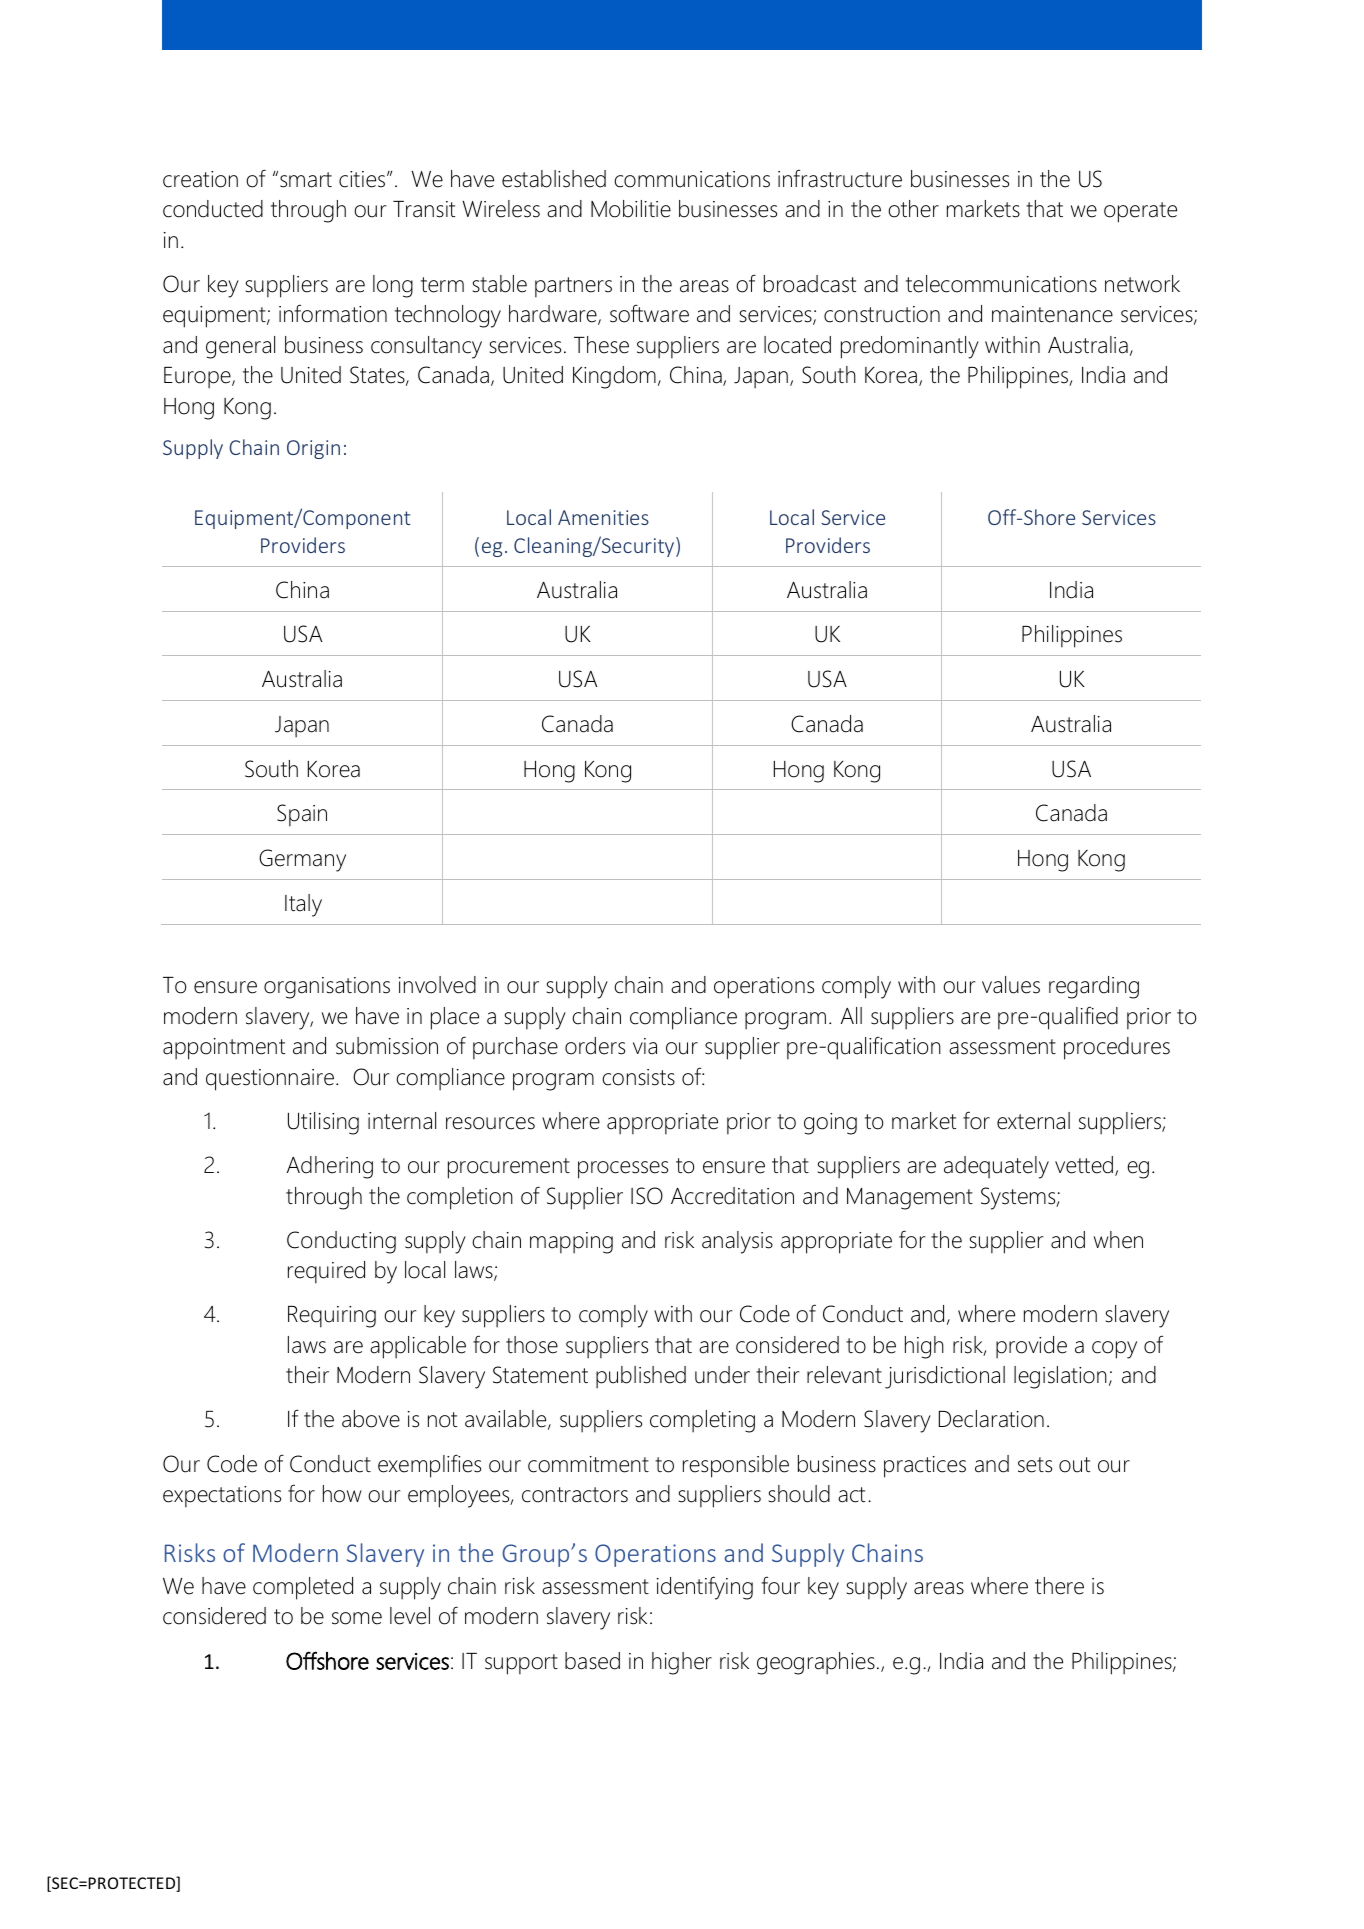 The image size is (1364, 1929). What do you see at coordinates (645, 1046) in the screenshot?
I see `via` at bounding box center [645, 1046].
